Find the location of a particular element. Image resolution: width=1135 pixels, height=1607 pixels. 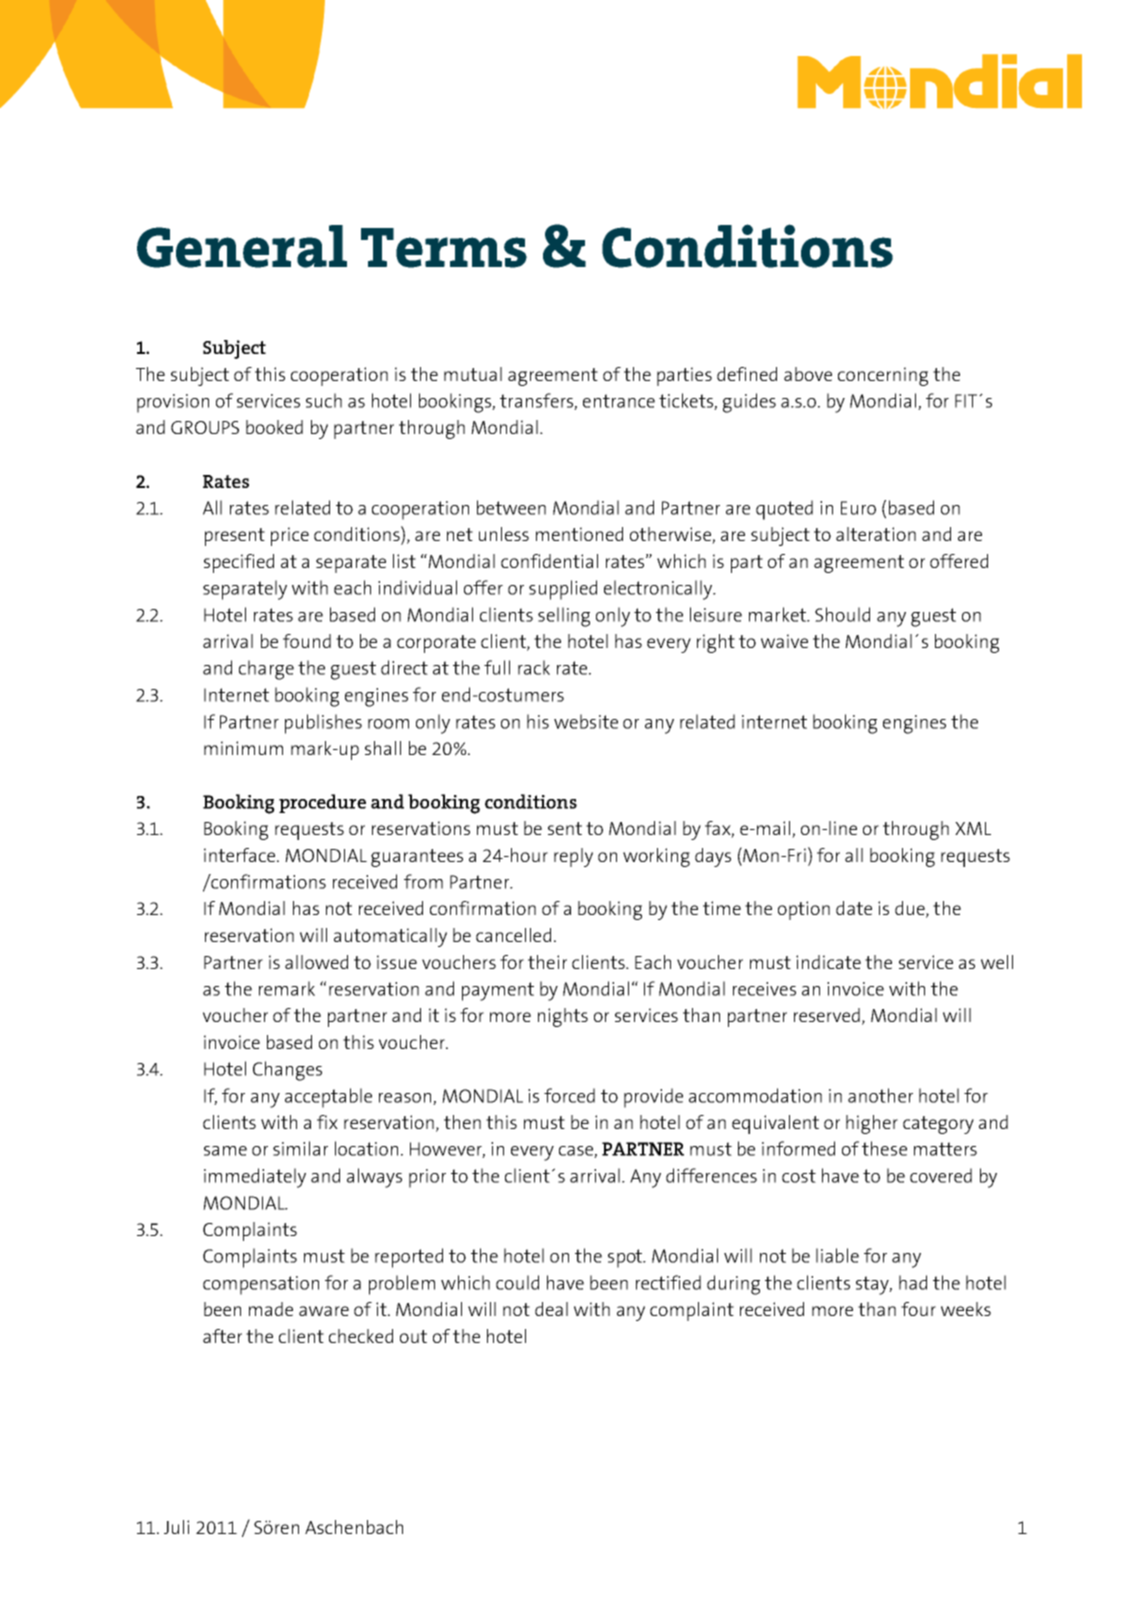

deal is located at coordinates (551, 1309).
